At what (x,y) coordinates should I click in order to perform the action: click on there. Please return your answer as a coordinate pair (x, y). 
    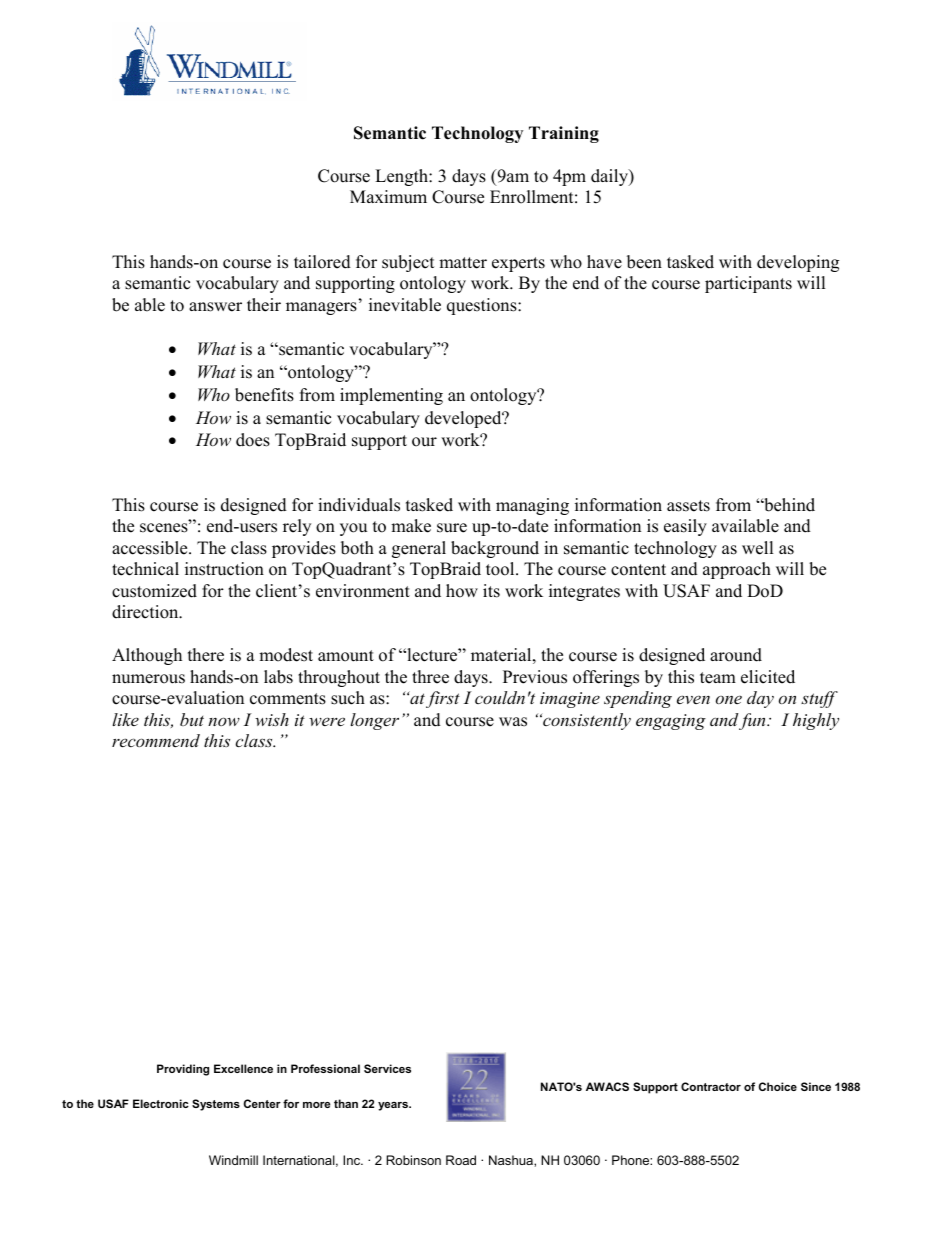
    Looking at the image, I should click on (206, 655).
